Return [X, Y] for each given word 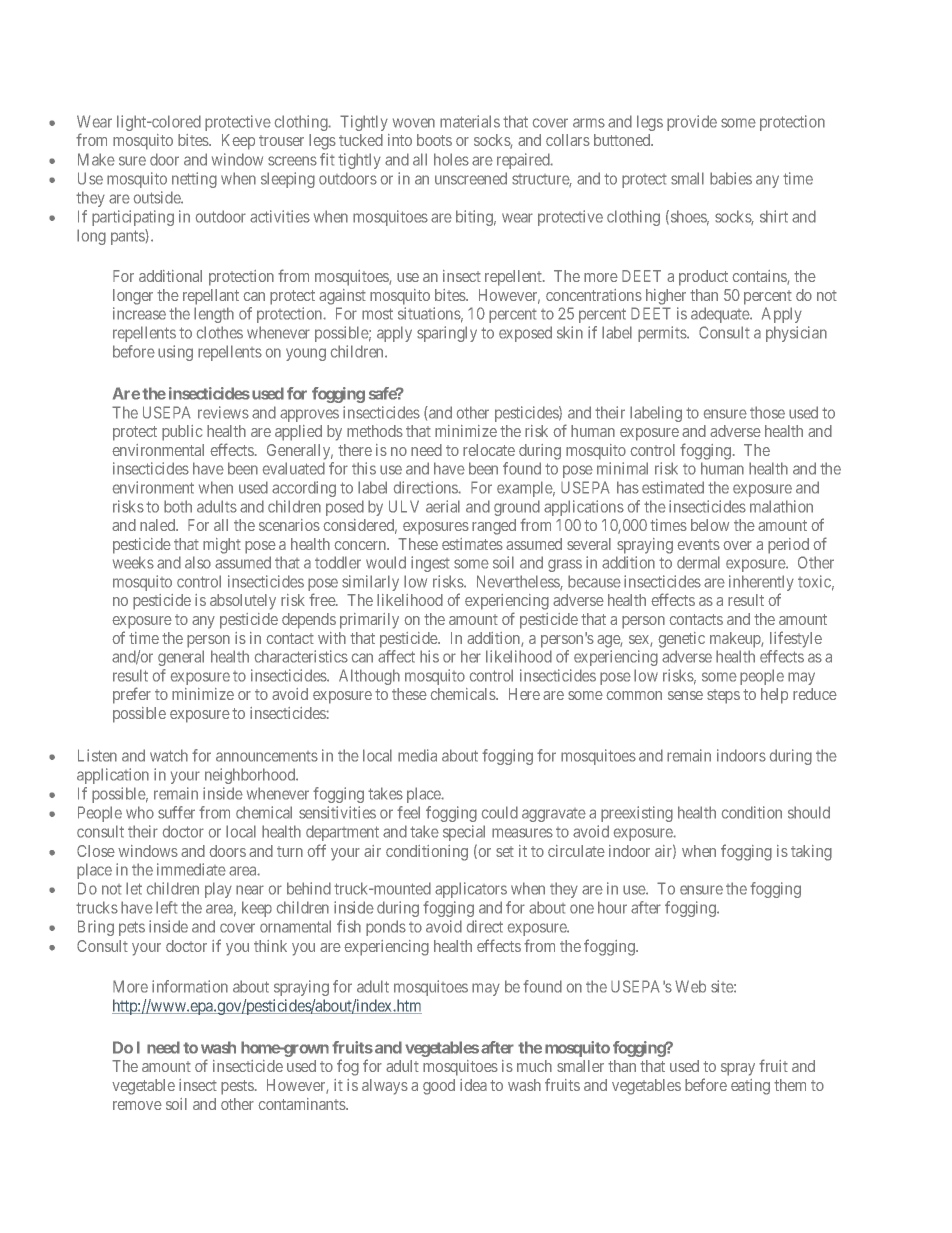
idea [473, 1085]
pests [237, 1087]
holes [451, 159]
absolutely [243, 602]
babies [731, 178]
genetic [681, 640]
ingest [430, 564]
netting [194, 180]
